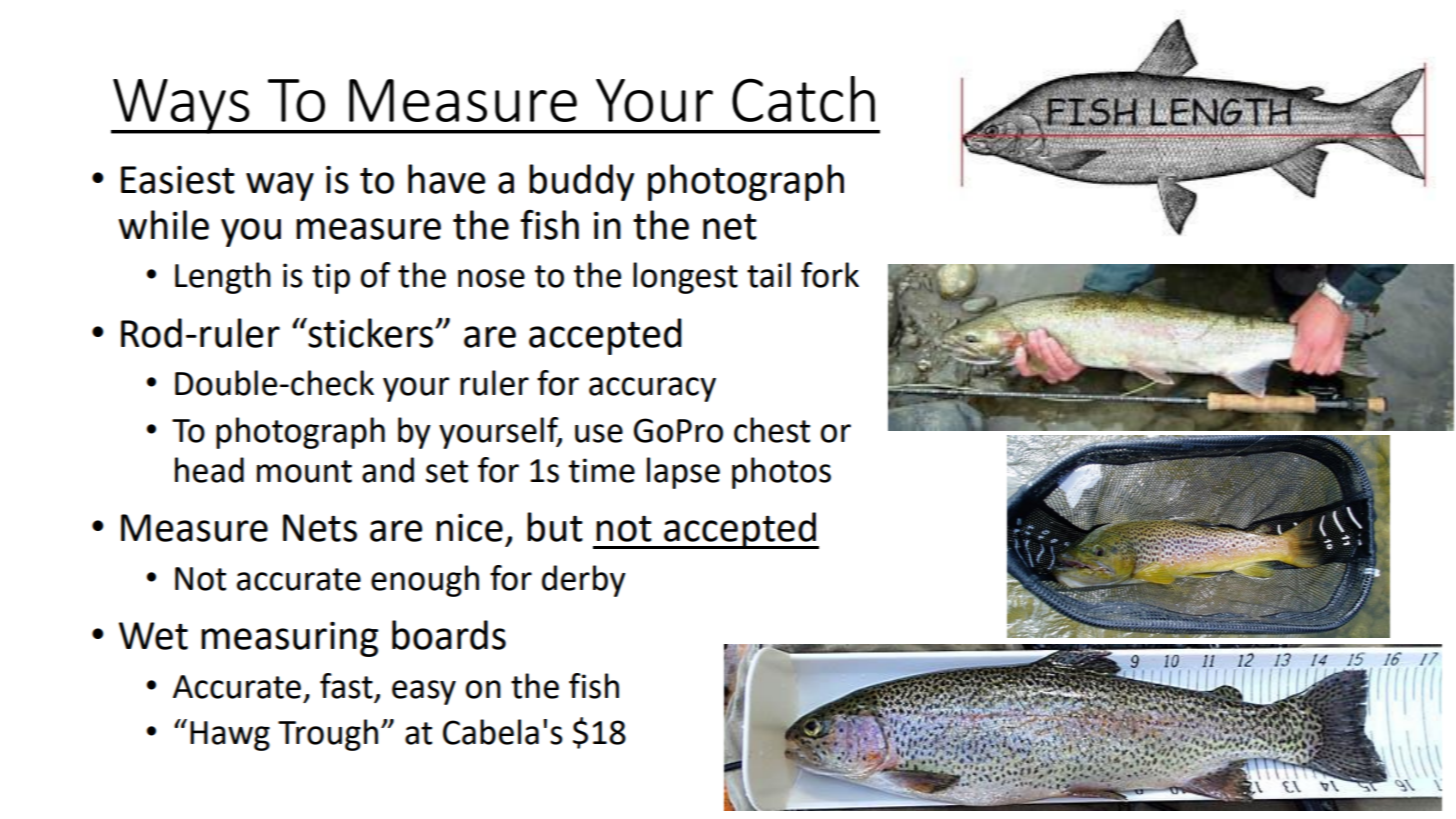 Image resolution: width=1456 pixels, height=819 pixels. I want to click on photos, so click(781, 473).
